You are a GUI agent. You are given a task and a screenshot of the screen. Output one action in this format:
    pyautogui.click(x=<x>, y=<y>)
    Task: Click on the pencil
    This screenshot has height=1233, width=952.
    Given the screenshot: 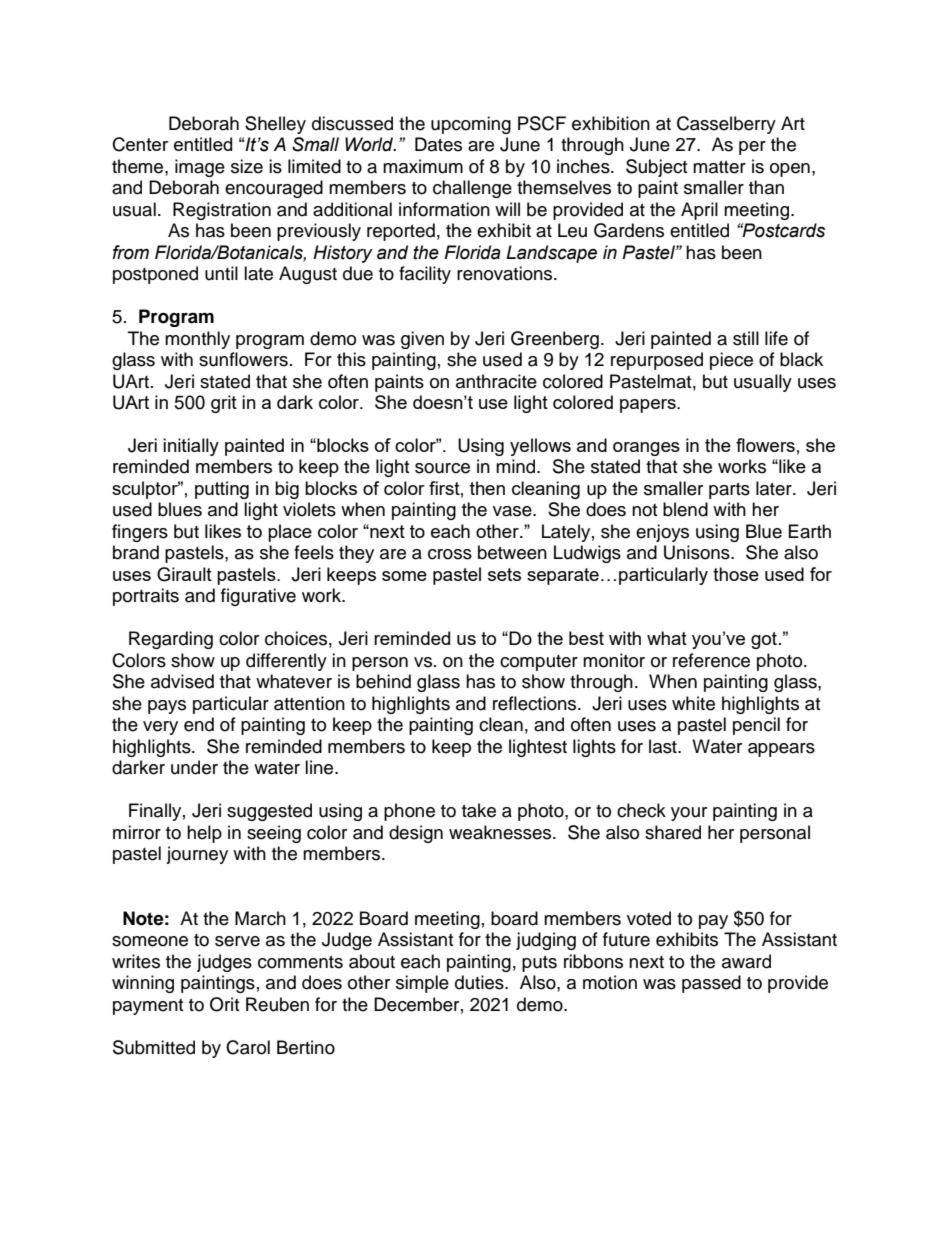 What is the action you would take?
    pyautogui.click(x=756, y=726)
